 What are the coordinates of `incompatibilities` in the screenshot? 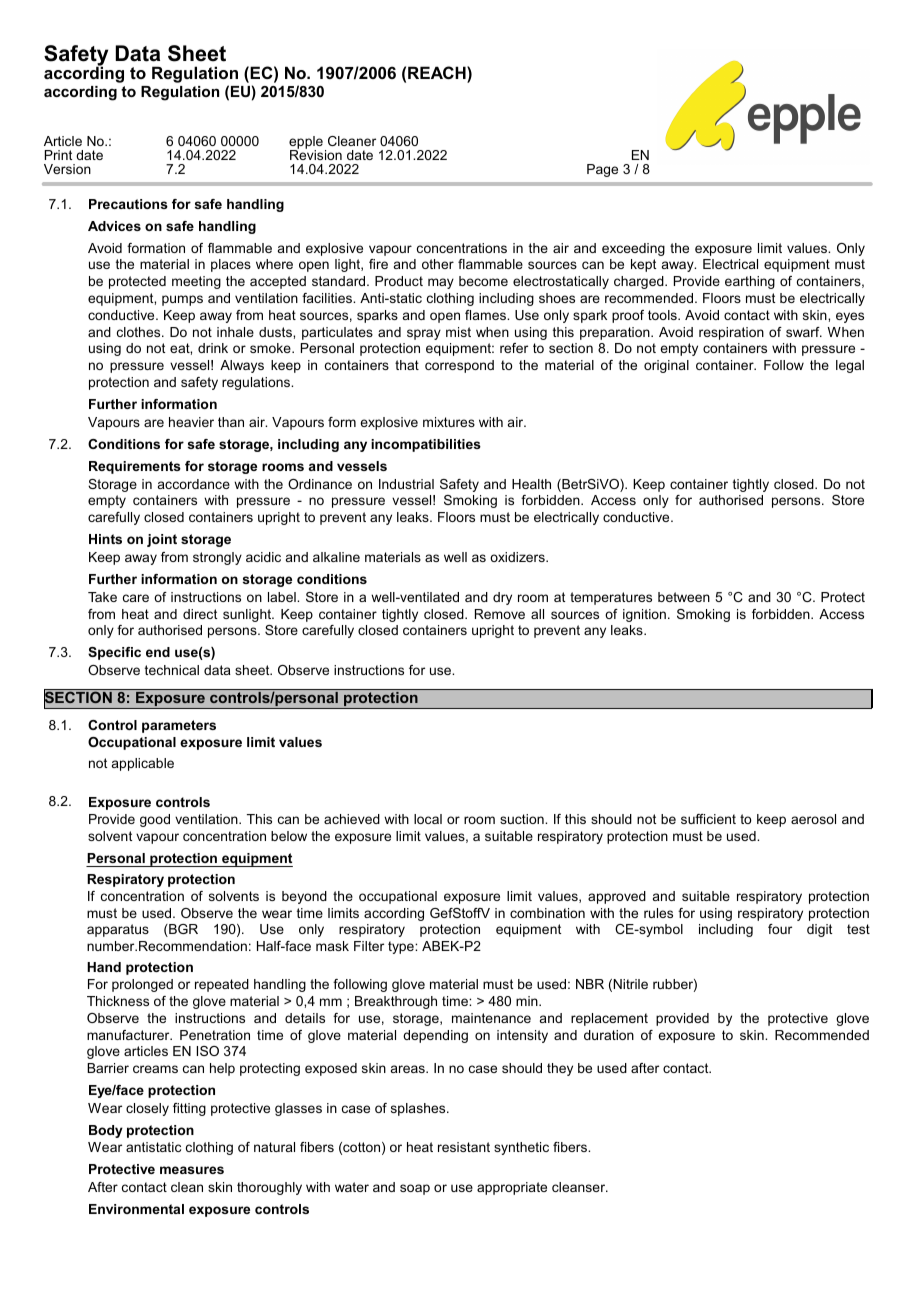 It's located at (426, 445).
